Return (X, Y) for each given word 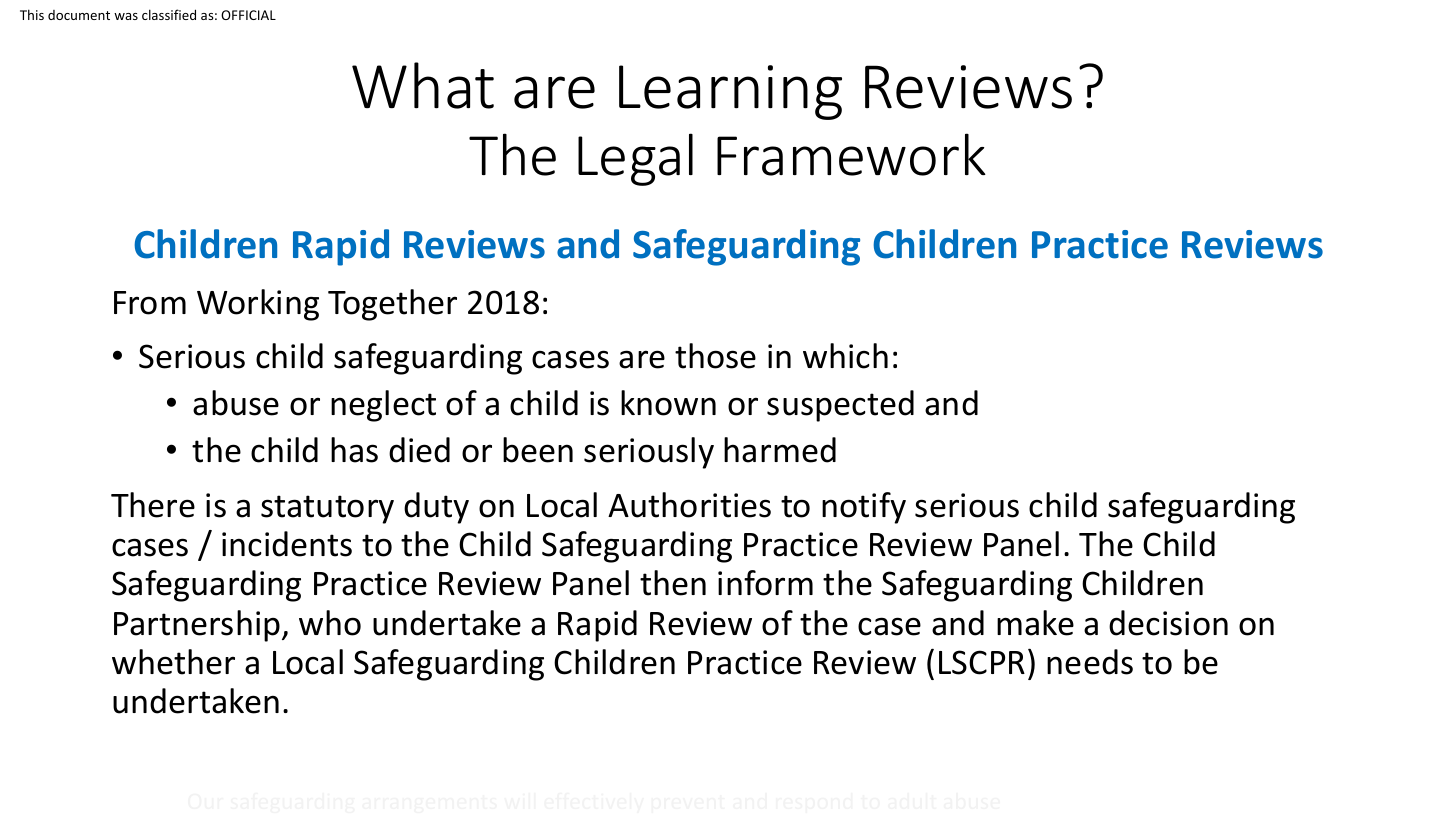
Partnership (198, 626)
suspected (840, 406)
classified (169, 14)
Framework (851, 154)
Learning (730, 92)
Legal (635, 159)
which (845, 356)
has (354, 450)
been (538, 450)
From (150, 303)
